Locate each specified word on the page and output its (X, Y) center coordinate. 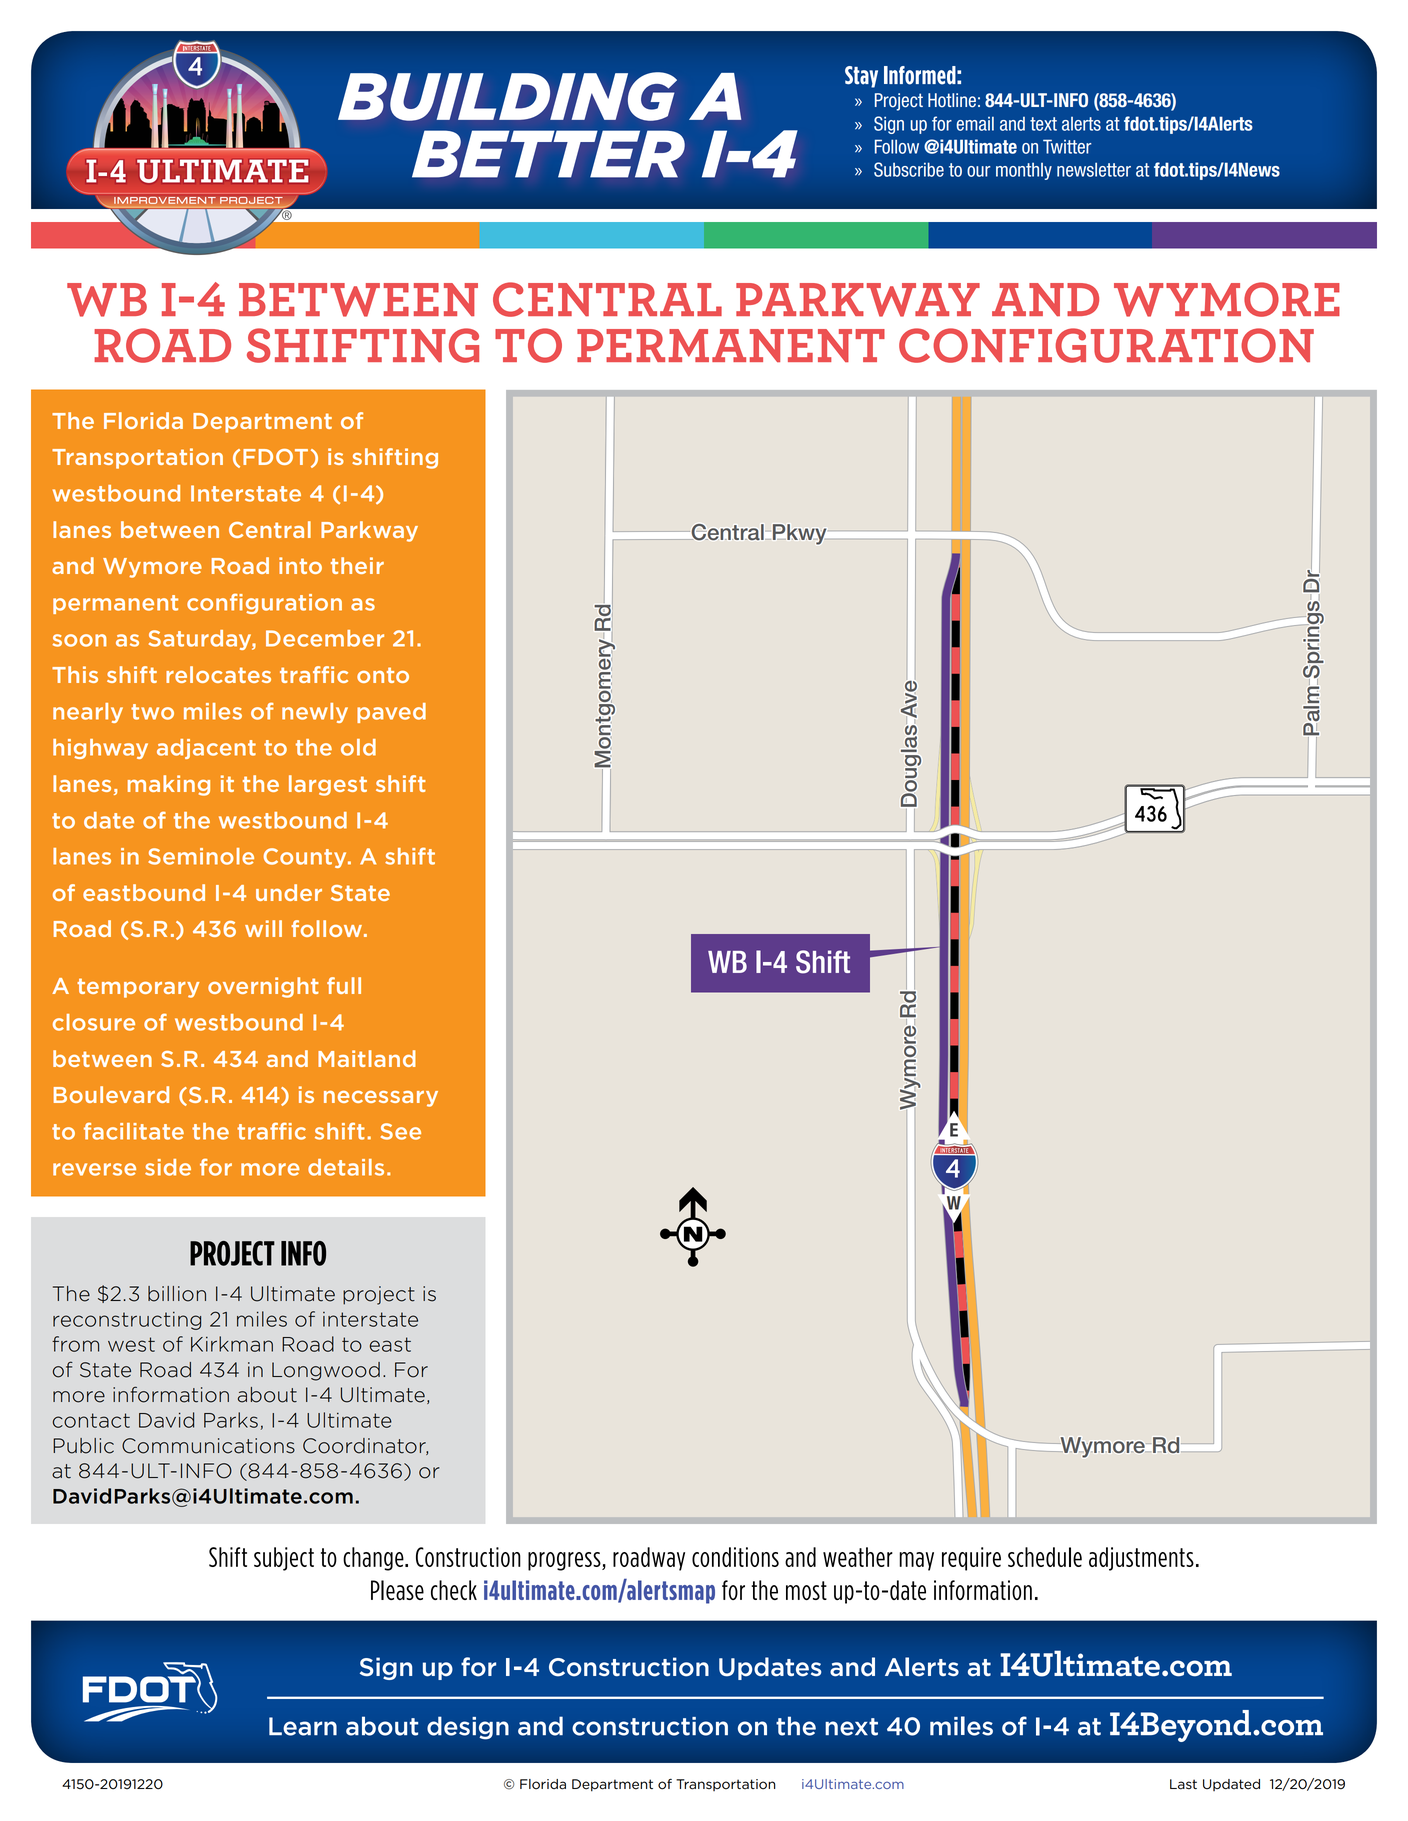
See (401, 1131)
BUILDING (507, 96)
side (168, 1167)
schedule (1045, 1557)
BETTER (548, 154)
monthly (1024, 171)
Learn (303, 1726)
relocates (218, 674)
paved (391, 713)
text (1043, 124)
